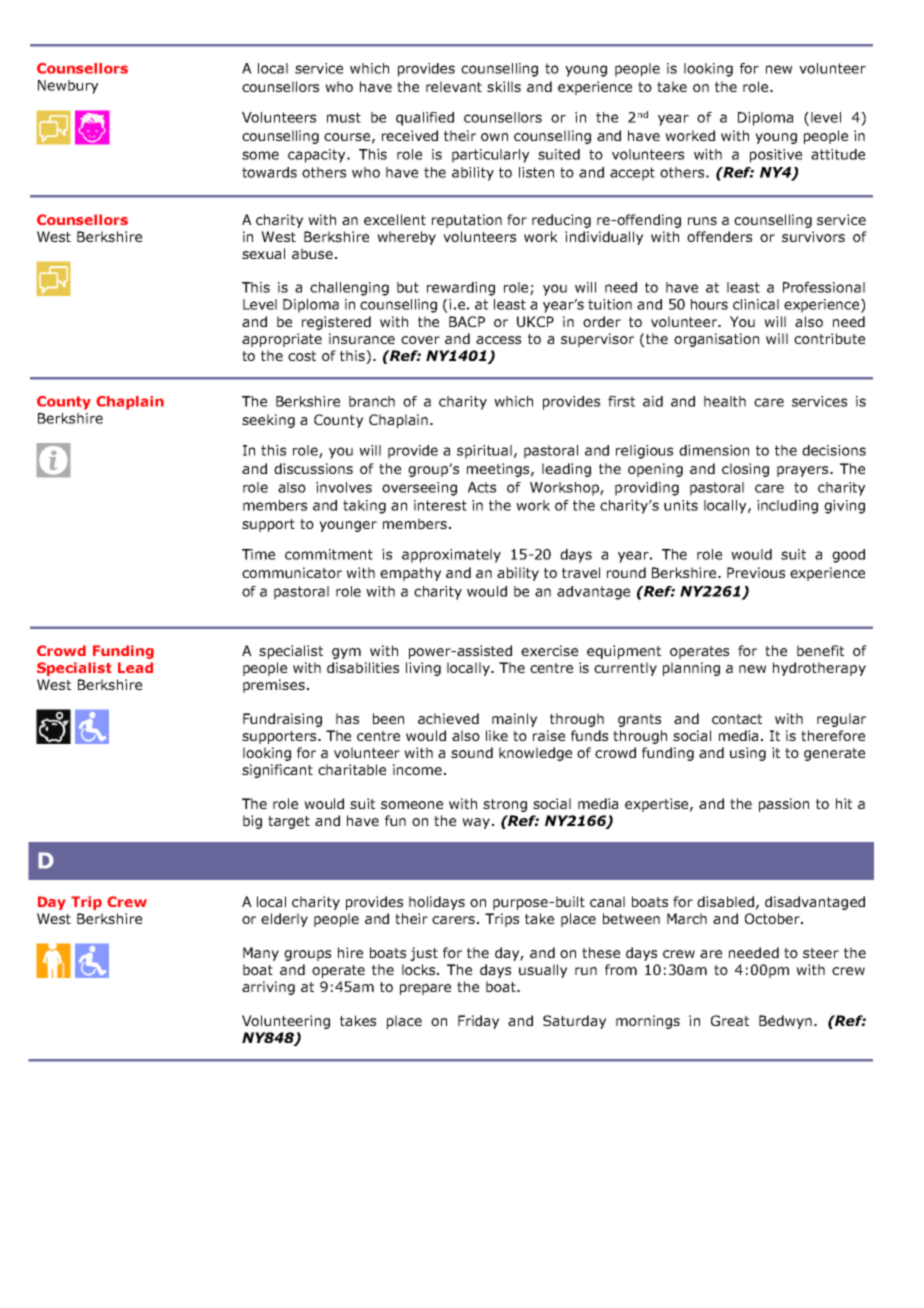 The width and height of the image is (924, 1308). What do you see at coordinates (372, 401) in the image?
I see `branch` at bounding box center [372, 401].
